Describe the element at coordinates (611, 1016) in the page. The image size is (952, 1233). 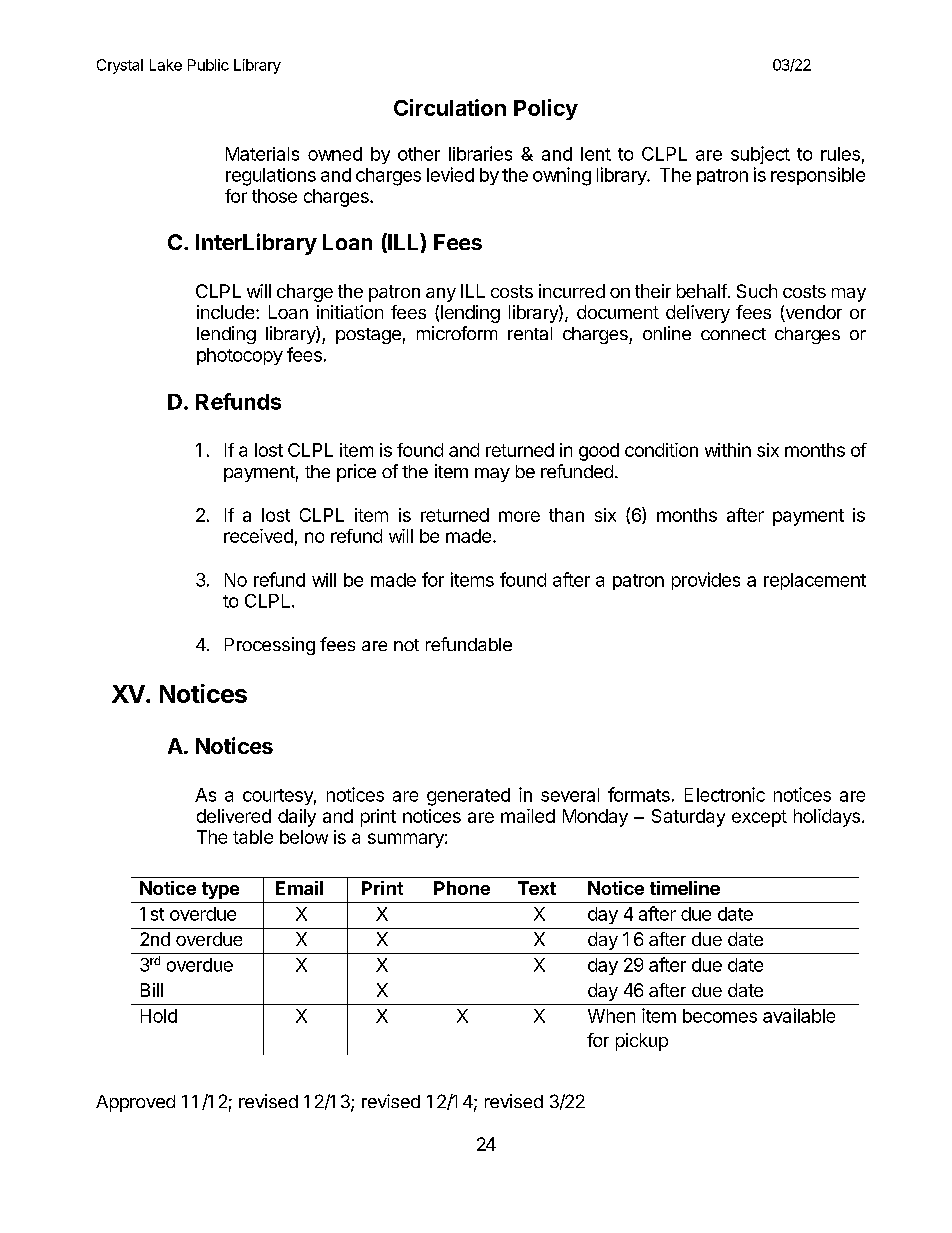
I see `When` at that location.
